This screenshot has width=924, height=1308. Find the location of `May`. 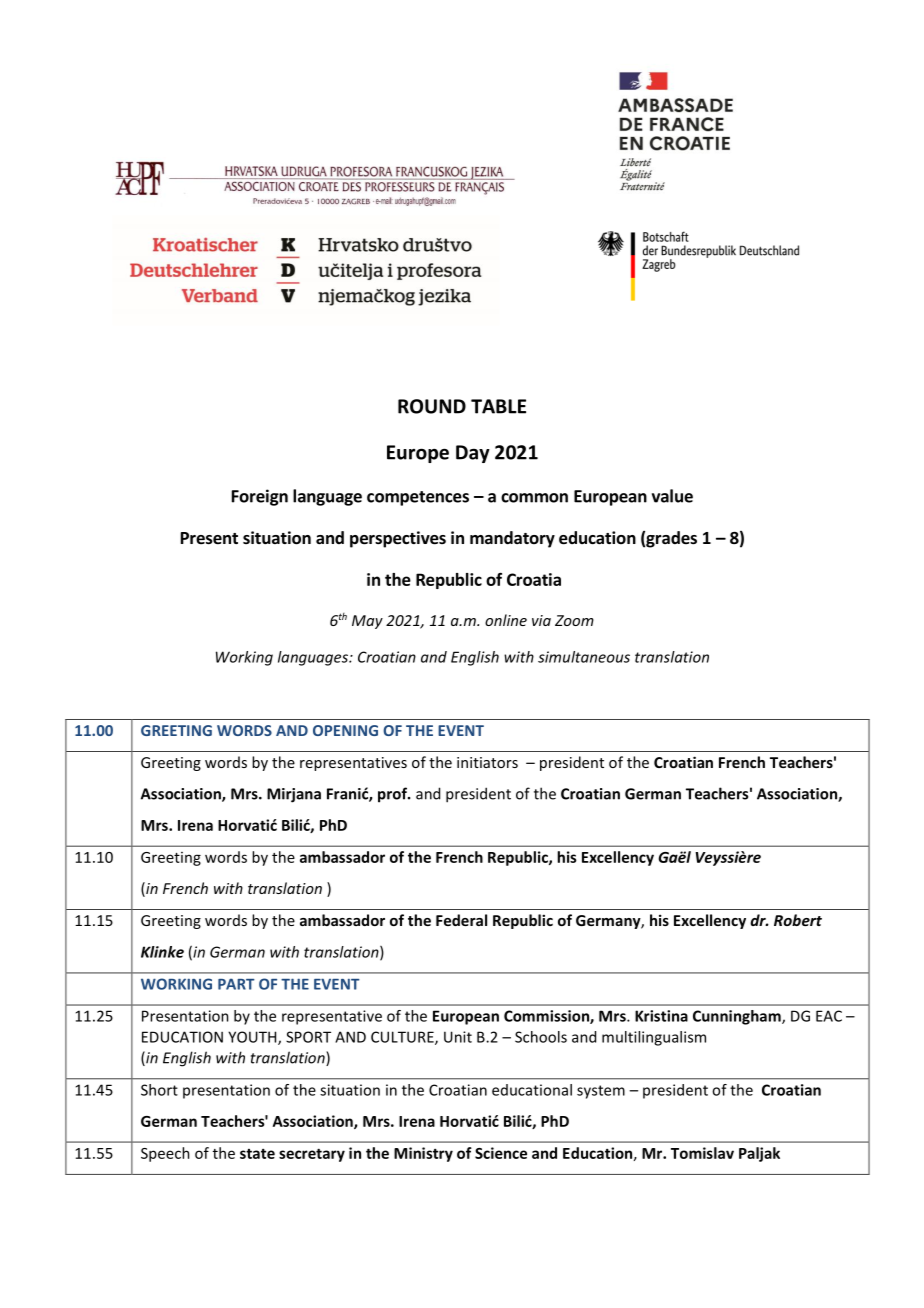

May is located at coordinates (367, 622).
